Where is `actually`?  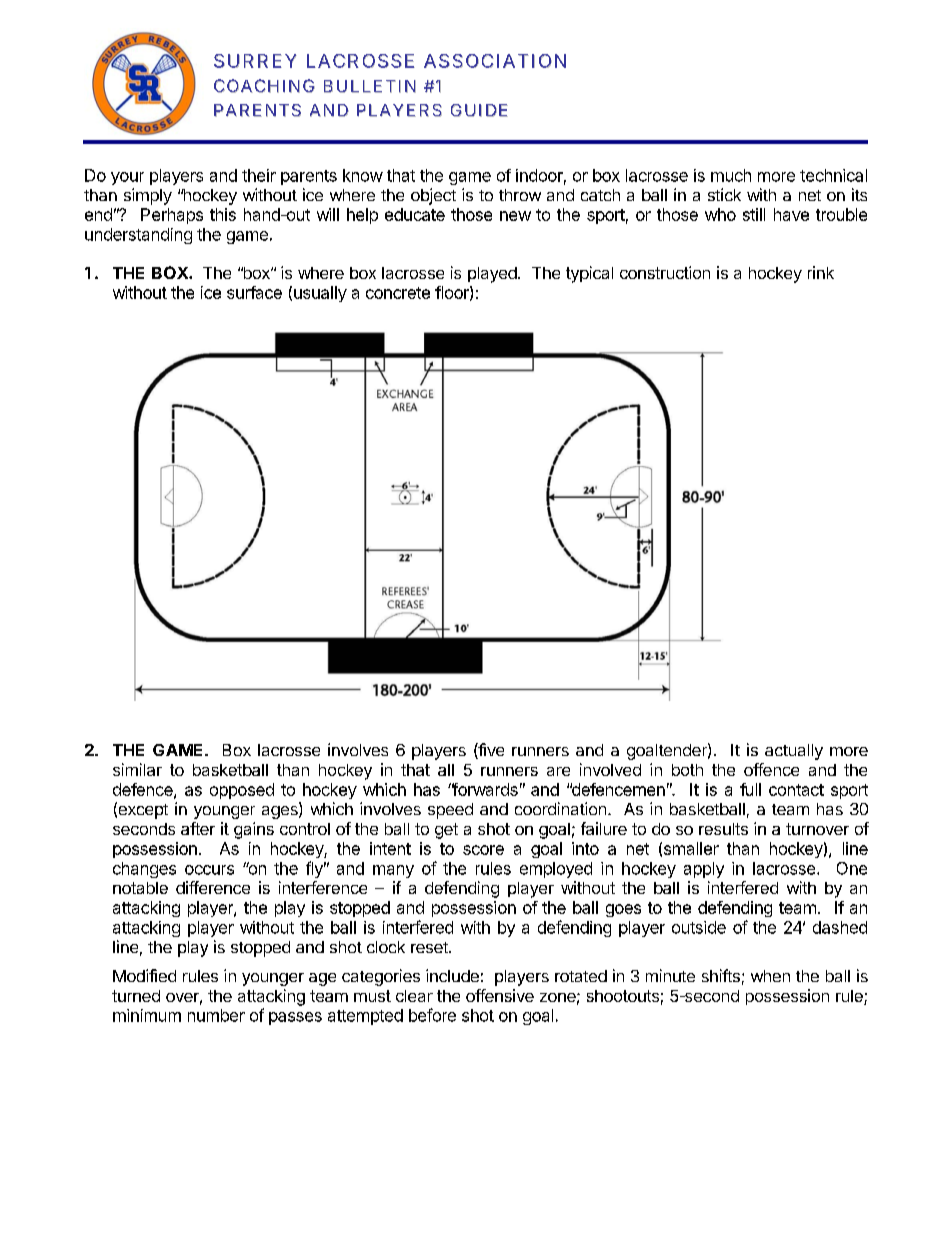
actually is located at coordinates (794, 752).
